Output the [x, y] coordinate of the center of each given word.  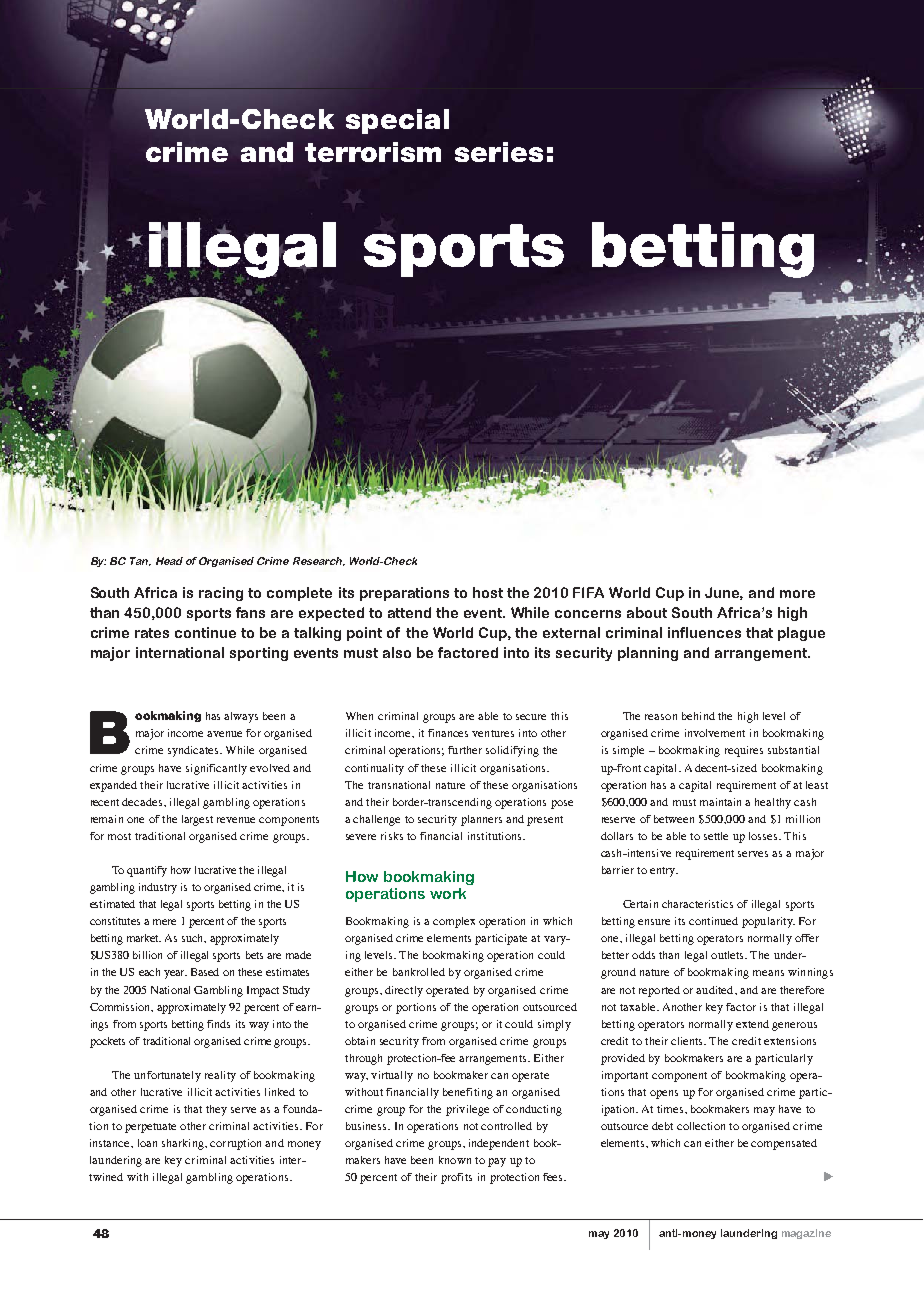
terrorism [373, 152]
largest [197, 820]
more [797, 594]
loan [147, 1143]
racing [221, 594]
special [397, 121]
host [488, 592]
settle [716, 836]
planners [481, 820]
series [499, 152]
